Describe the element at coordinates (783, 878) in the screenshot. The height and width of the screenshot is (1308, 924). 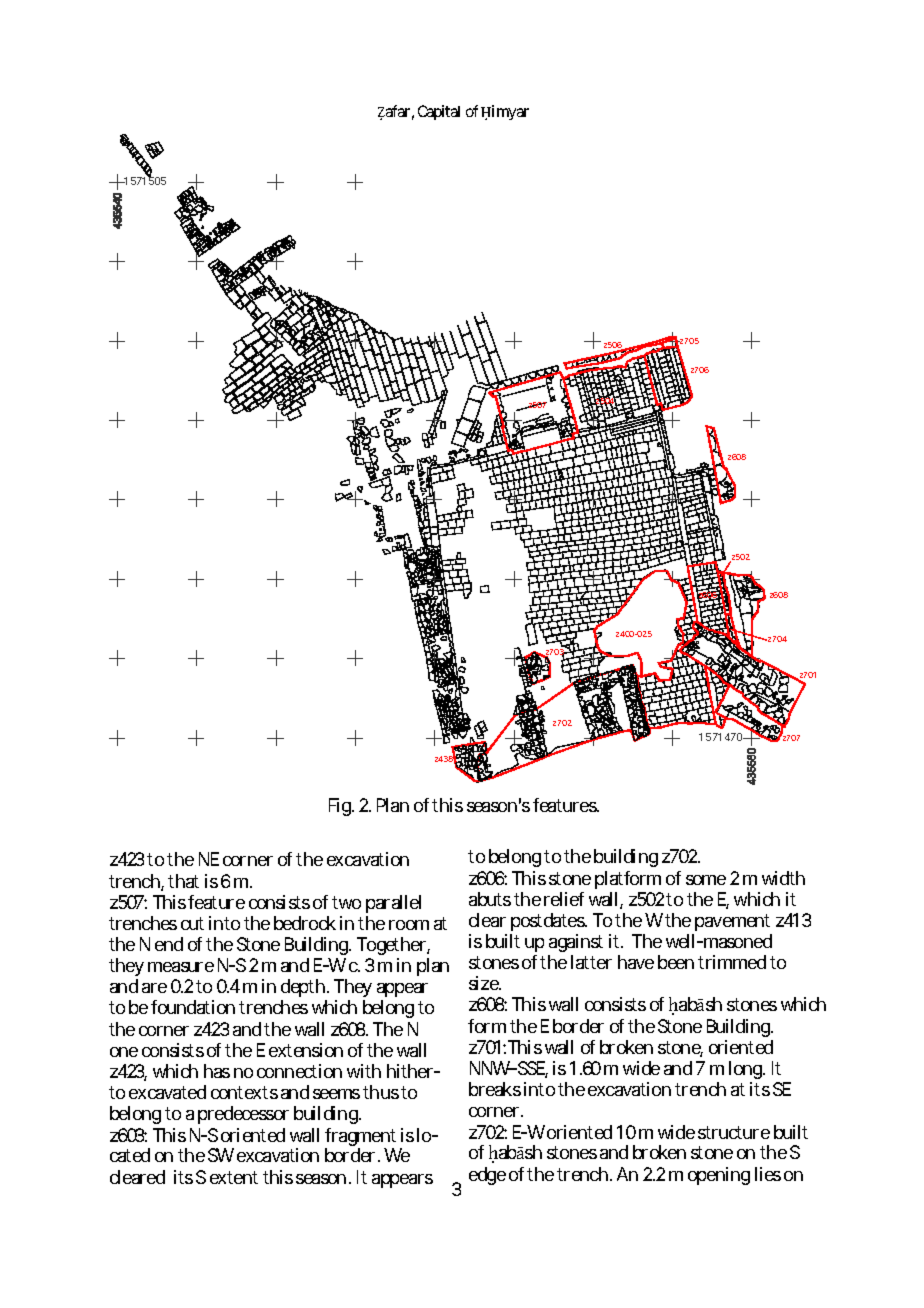
I see `width` at that location.
